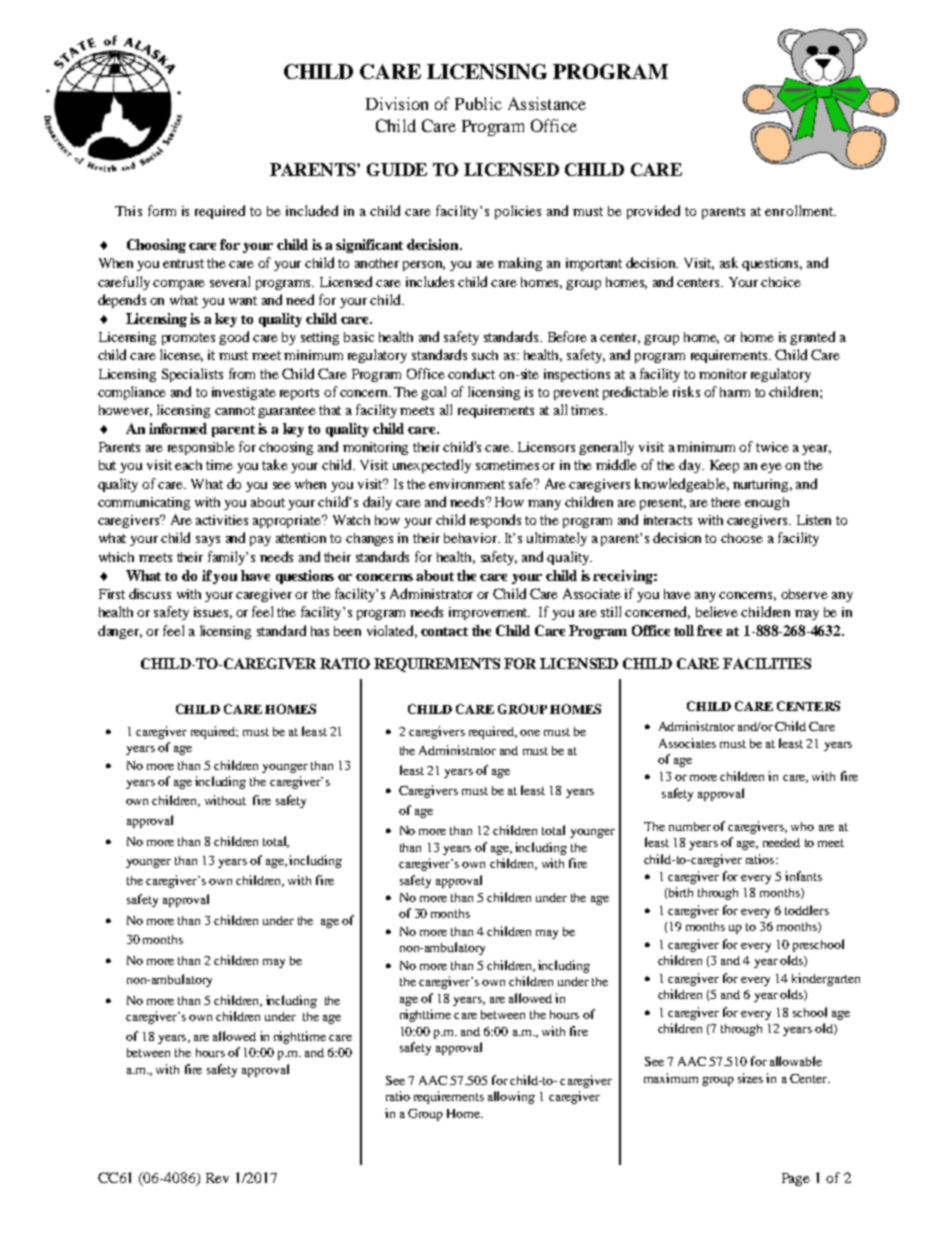  I want to click on infants, so click(803, 876).
